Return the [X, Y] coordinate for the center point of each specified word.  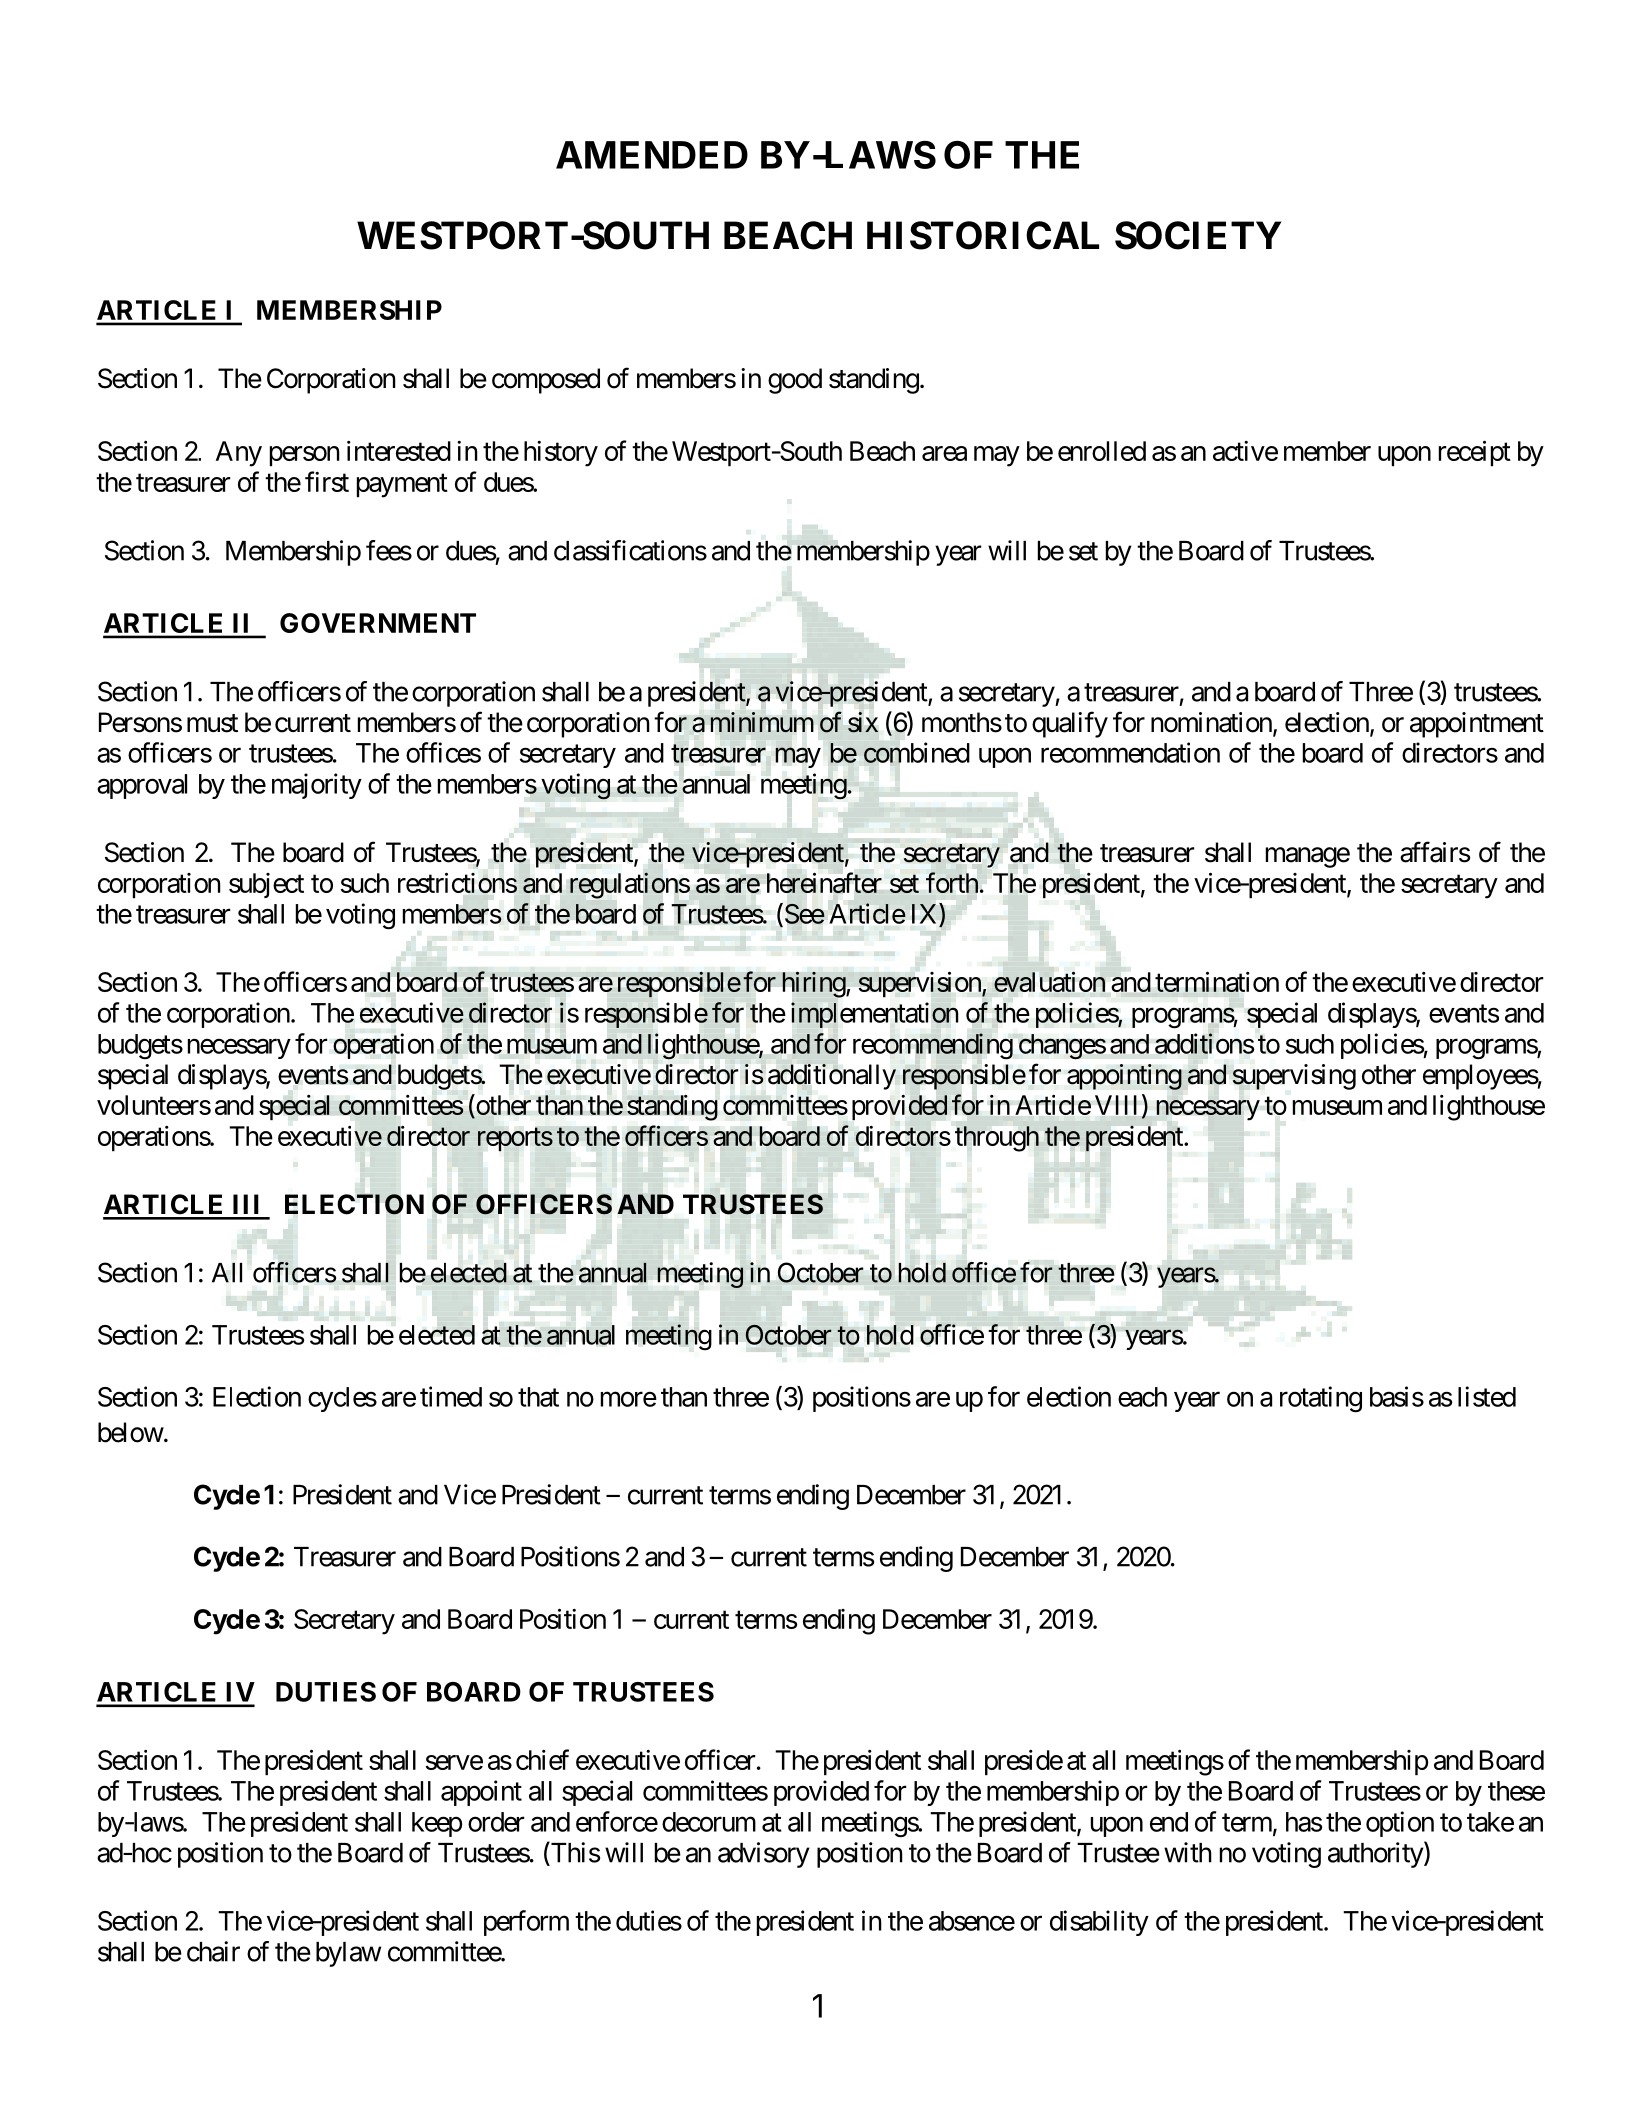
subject [266, 885]
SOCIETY [1198, 235]
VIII [1116, 1105]
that [538, 1397]
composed [546, 381]
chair [213, 1951]
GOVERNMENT [378, 623]
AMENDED [652, 155]
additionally [832, 1077]
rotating [1321, 1399]
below [131, 1432]
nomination [1211, 722]
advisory [764, 1855]
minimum [762, 722]
